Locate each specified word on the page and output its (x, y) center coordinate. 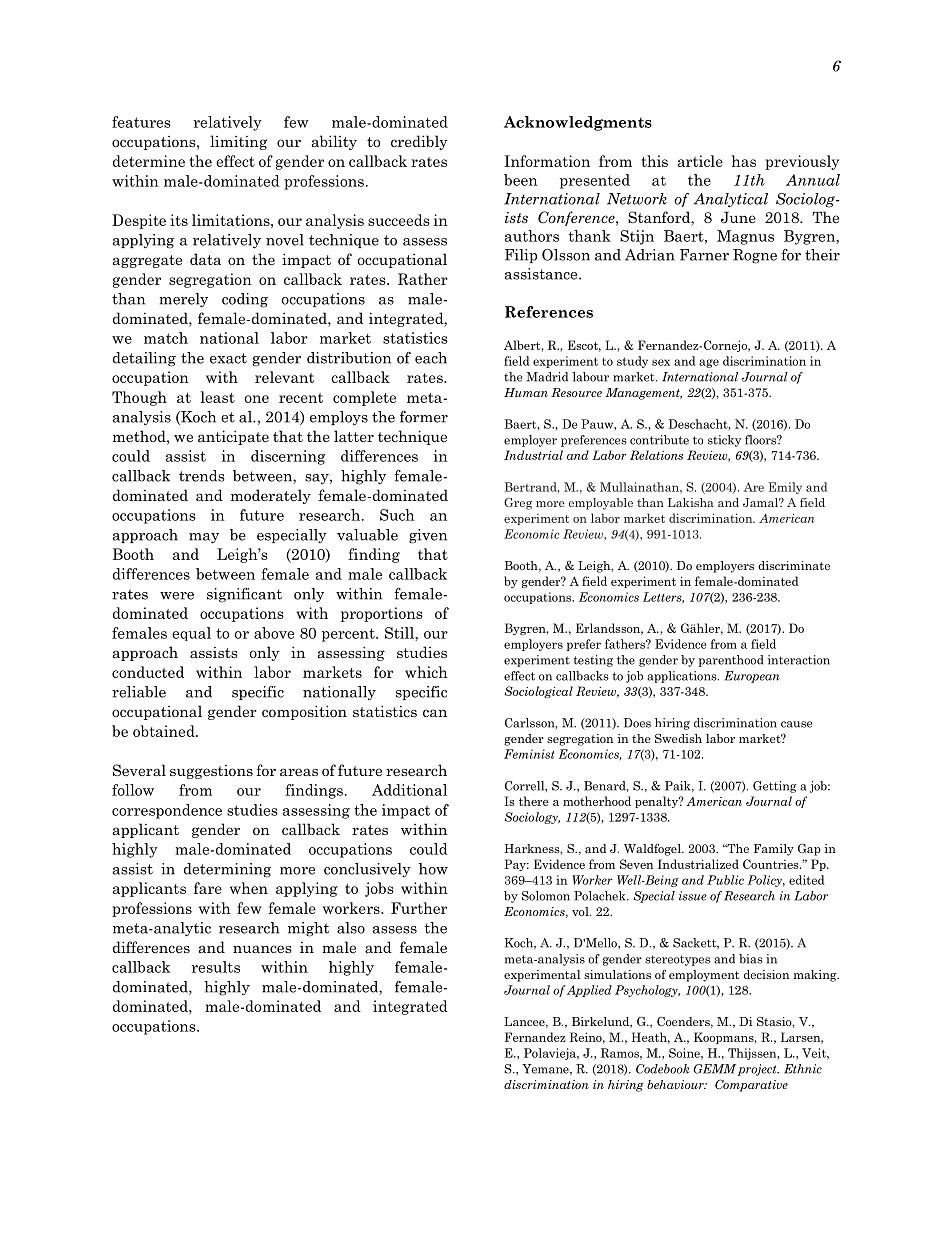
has (744, 161)
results (215, 967)
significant (244, 595)
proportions (382, 614)
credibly (419, 142)
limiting (238, 142)
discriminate (794, 565)
